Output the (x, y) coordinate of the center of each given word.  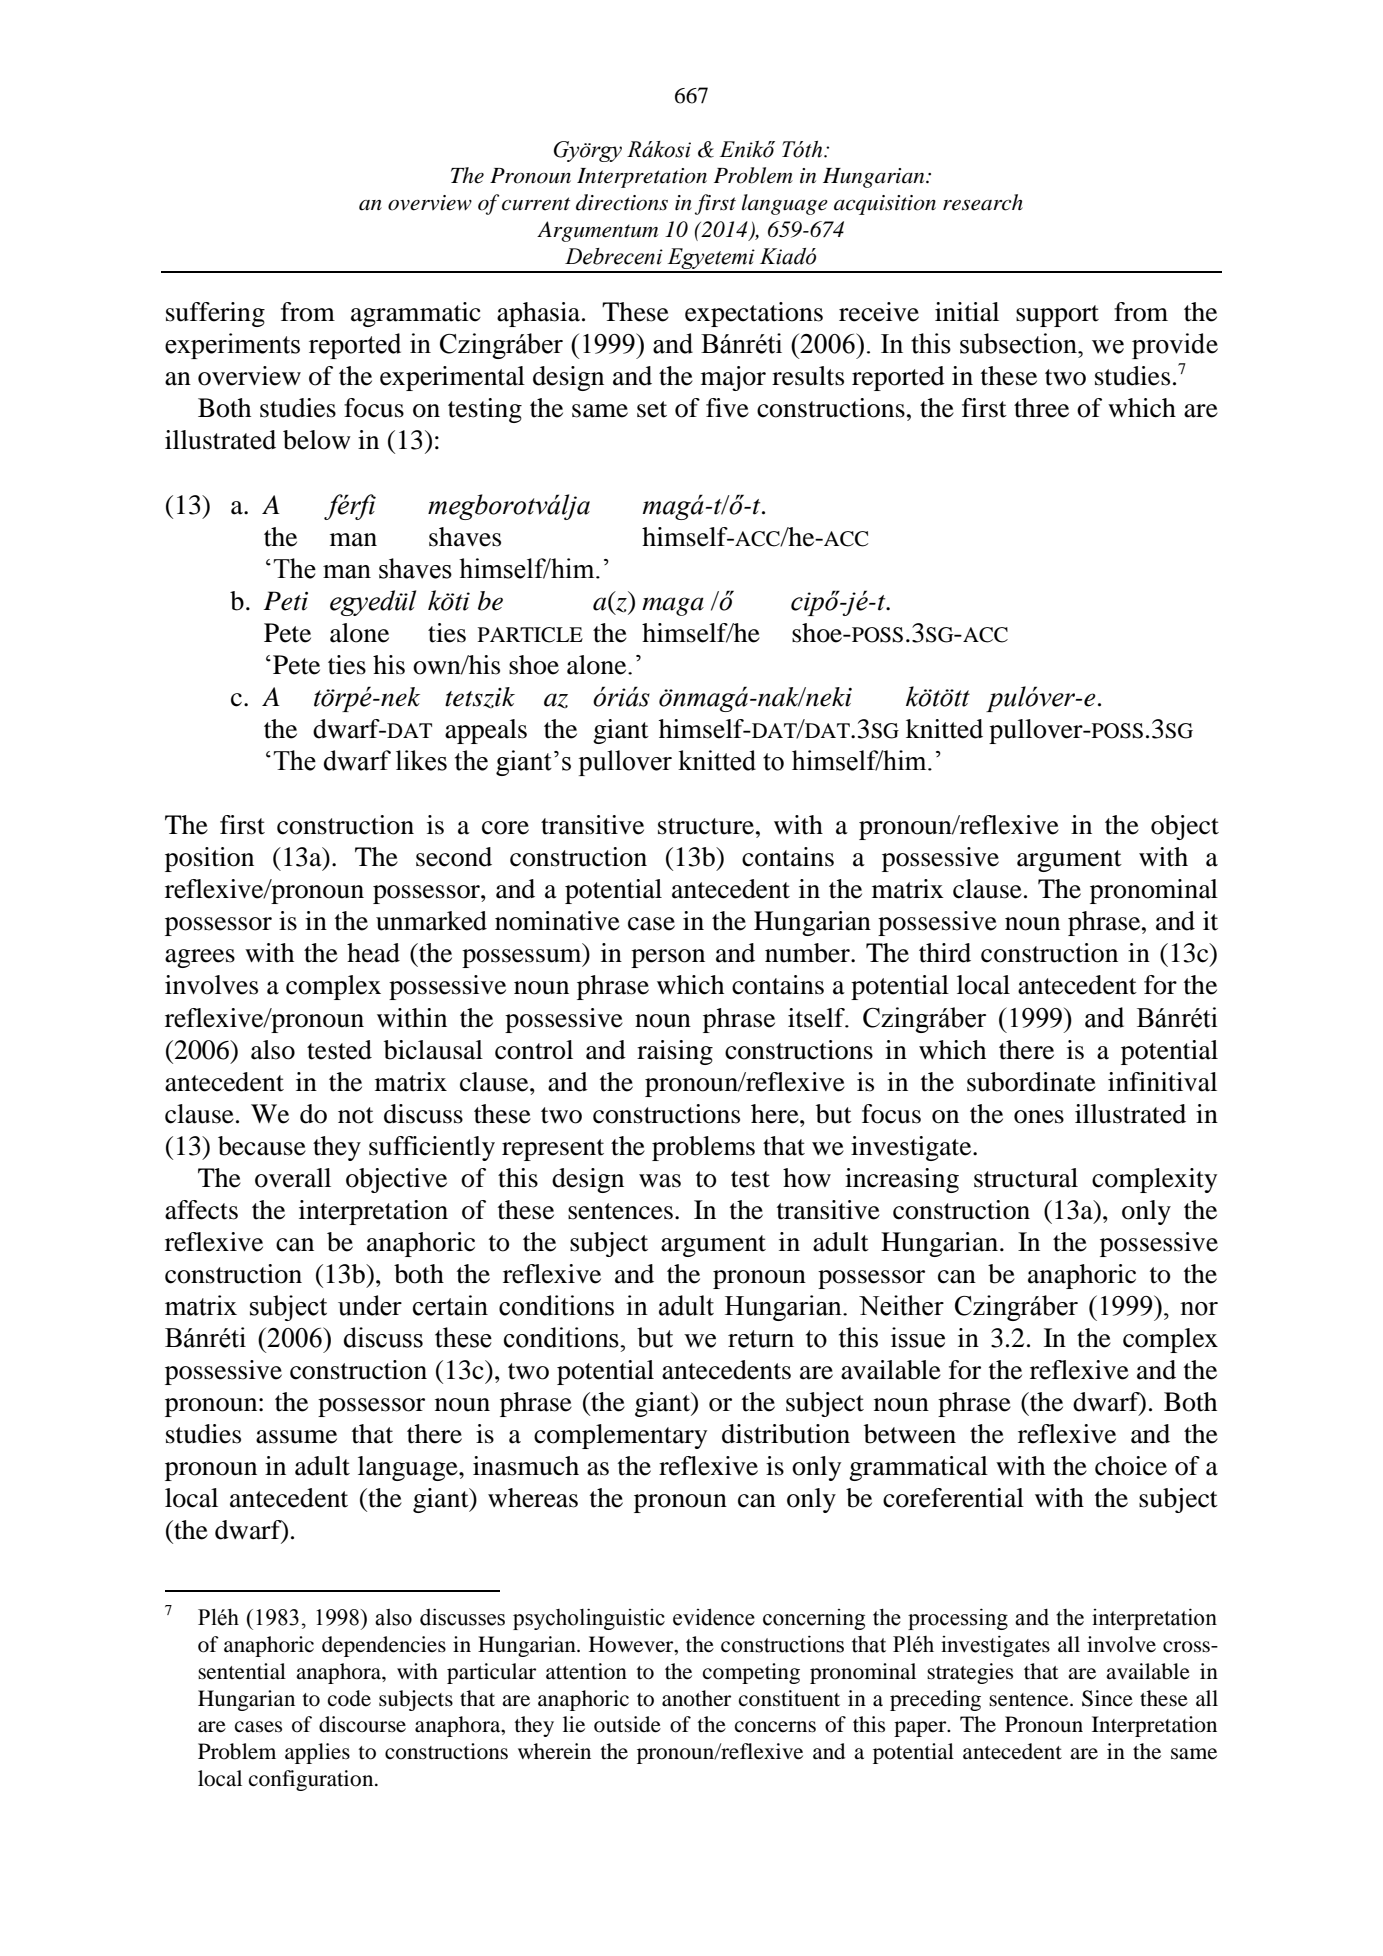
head (373, 953)
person (668, 958)
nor (1199, 1309)
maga (673, 606)
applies (317, 1753)
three (1041, 408)
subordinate (1031, 1082)
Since (1107, 1698)
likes (421, 760)
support (1057, 316)
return (761, 1339)
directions (622, 202)
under (370, 1305)
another (696, 1698)
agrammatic (416, 314)
